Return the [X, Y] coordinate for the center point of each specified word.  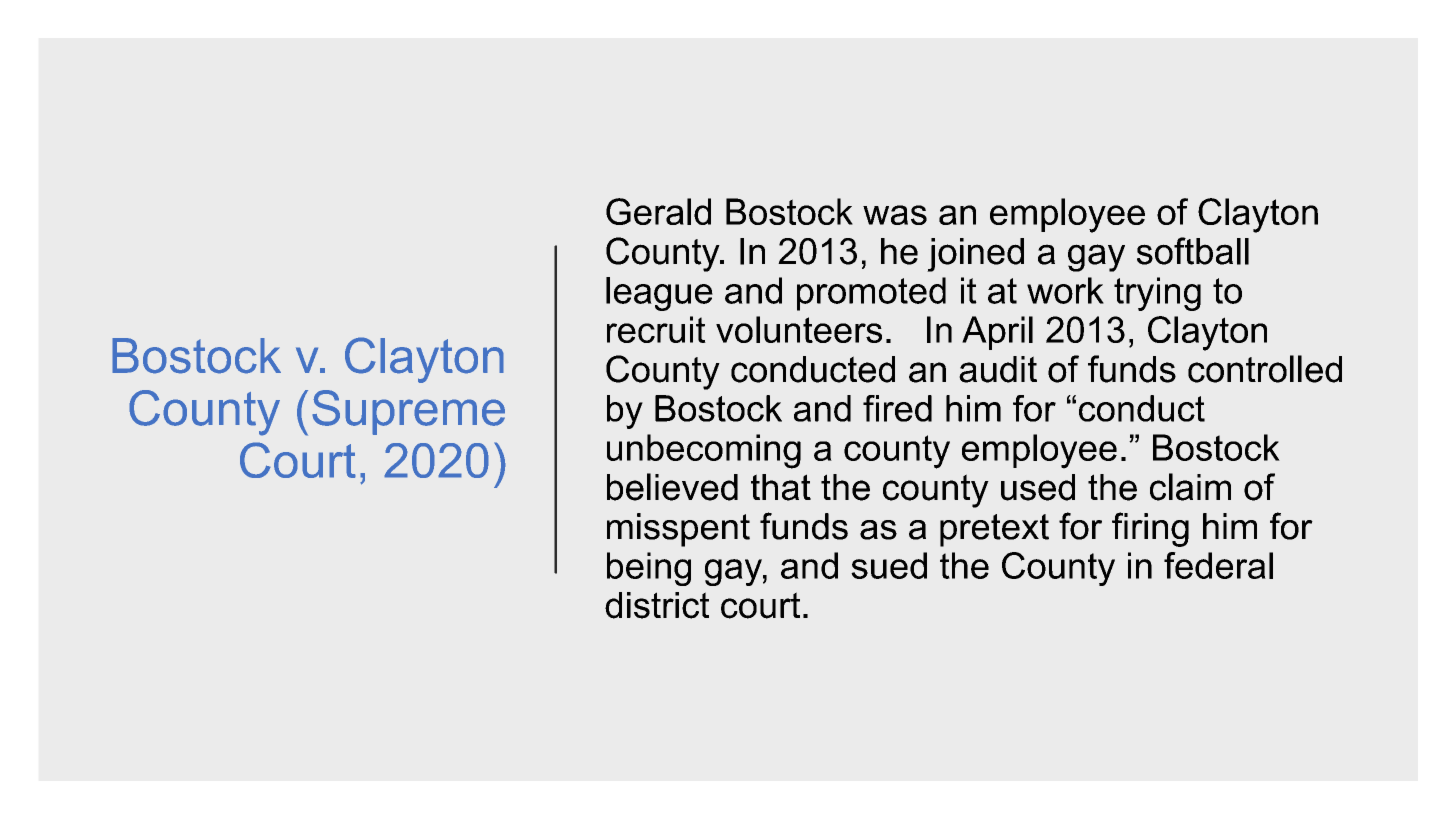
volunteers [799, 329]
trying [1157, 294]
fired [897, 408]
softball [1193, 251]
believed [672, 487]
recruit [656, 329]
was [895, 215]
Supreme [408, 412]
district [657, 605]
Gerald [658, 211]
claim [1190, 487]
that [781, 487]
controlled [1265, 369]
